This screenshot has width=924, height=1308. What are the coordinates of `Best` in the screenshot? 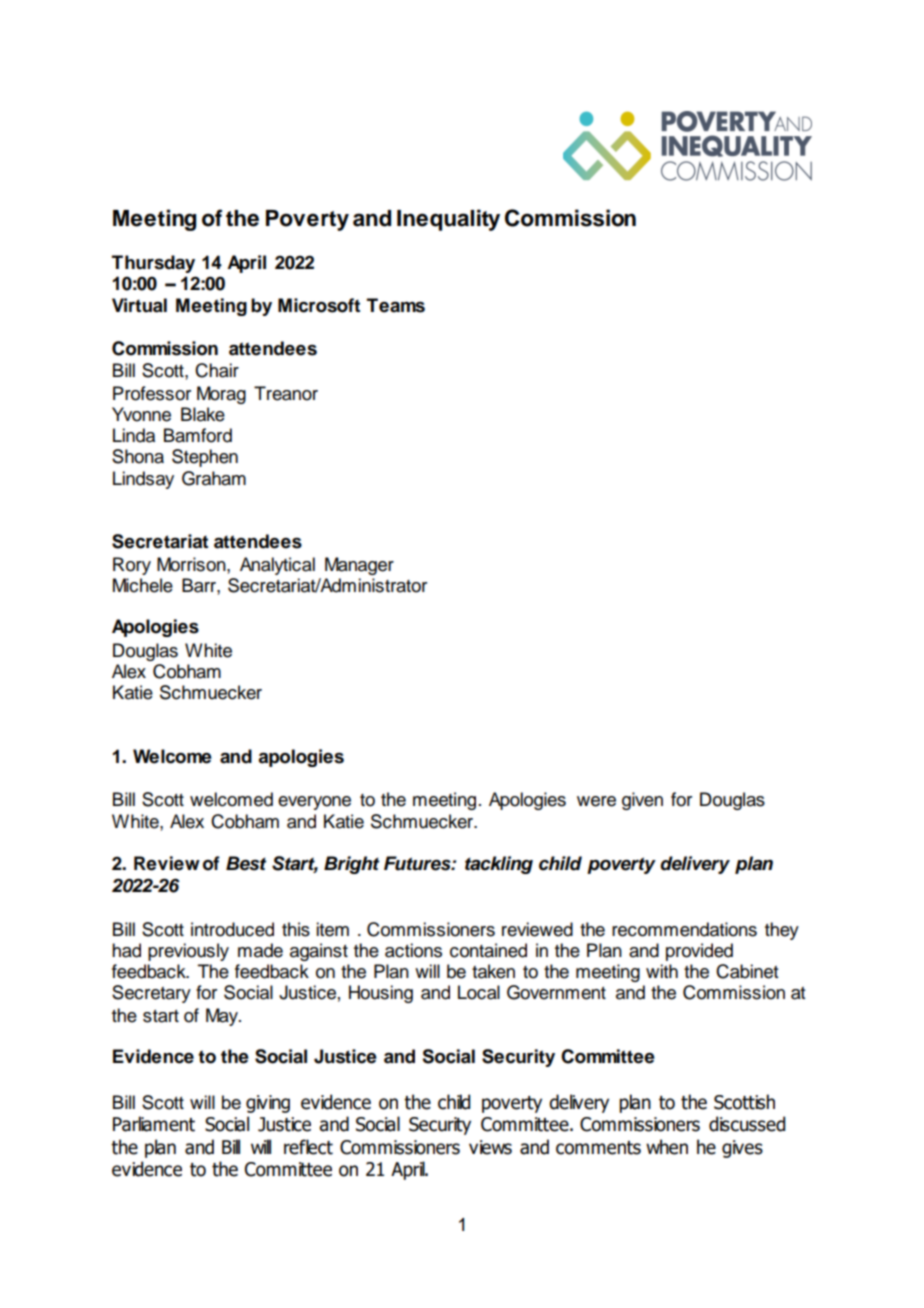 It's located at (246, 863).
